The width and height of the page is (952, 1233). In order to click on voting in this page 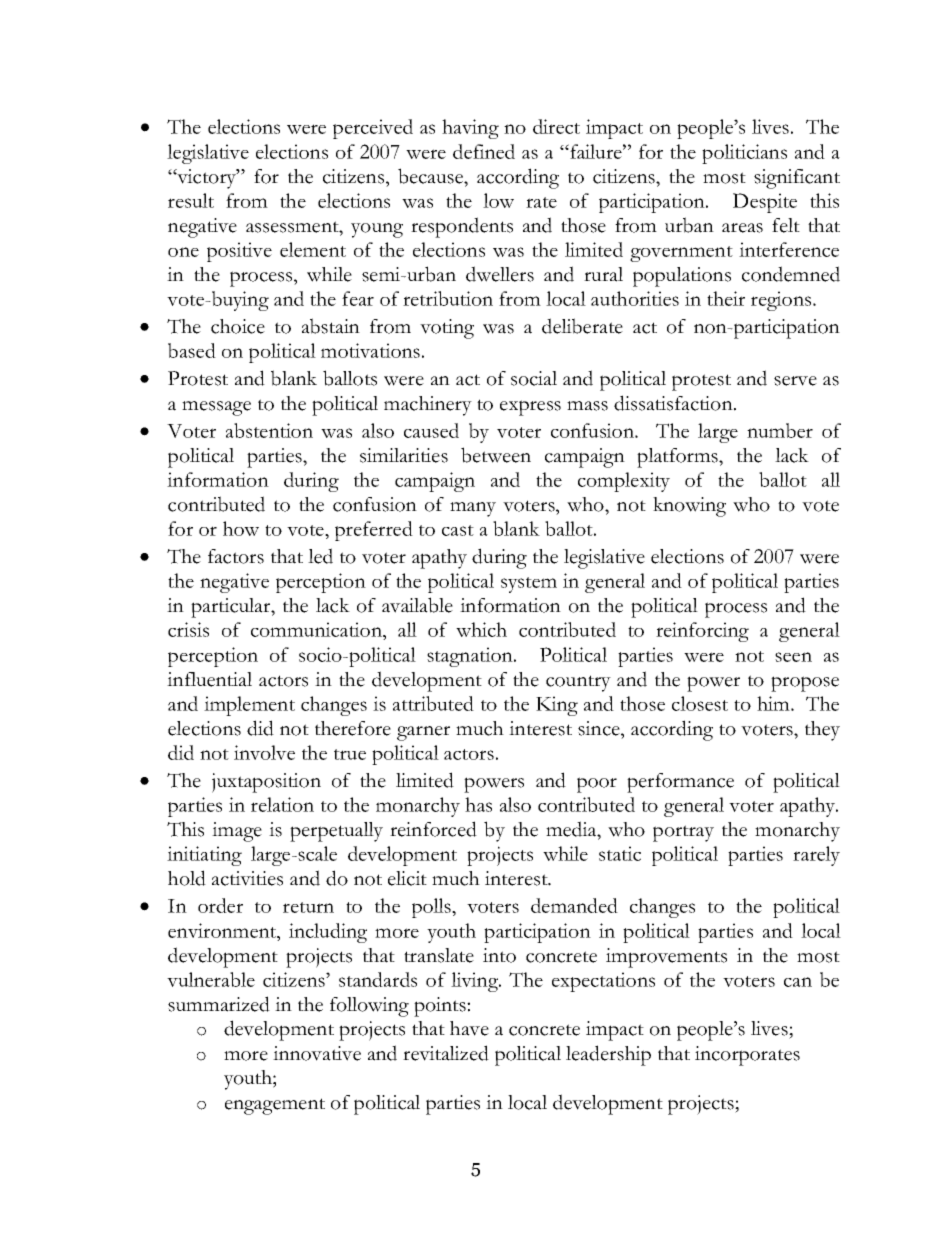, I will do `click(447, 329)`.
